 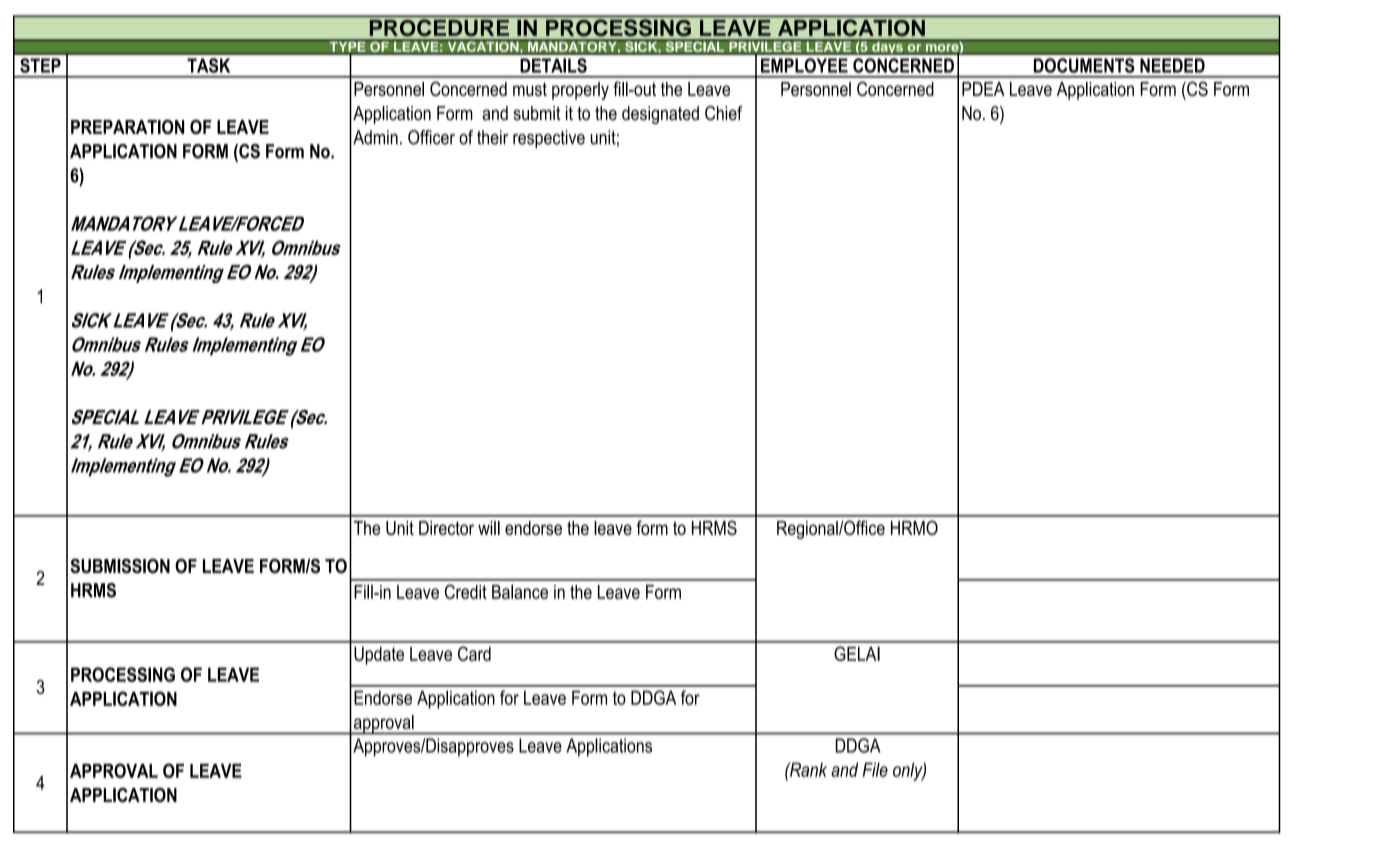 I want to click on their, so click(x=492, y=137).
